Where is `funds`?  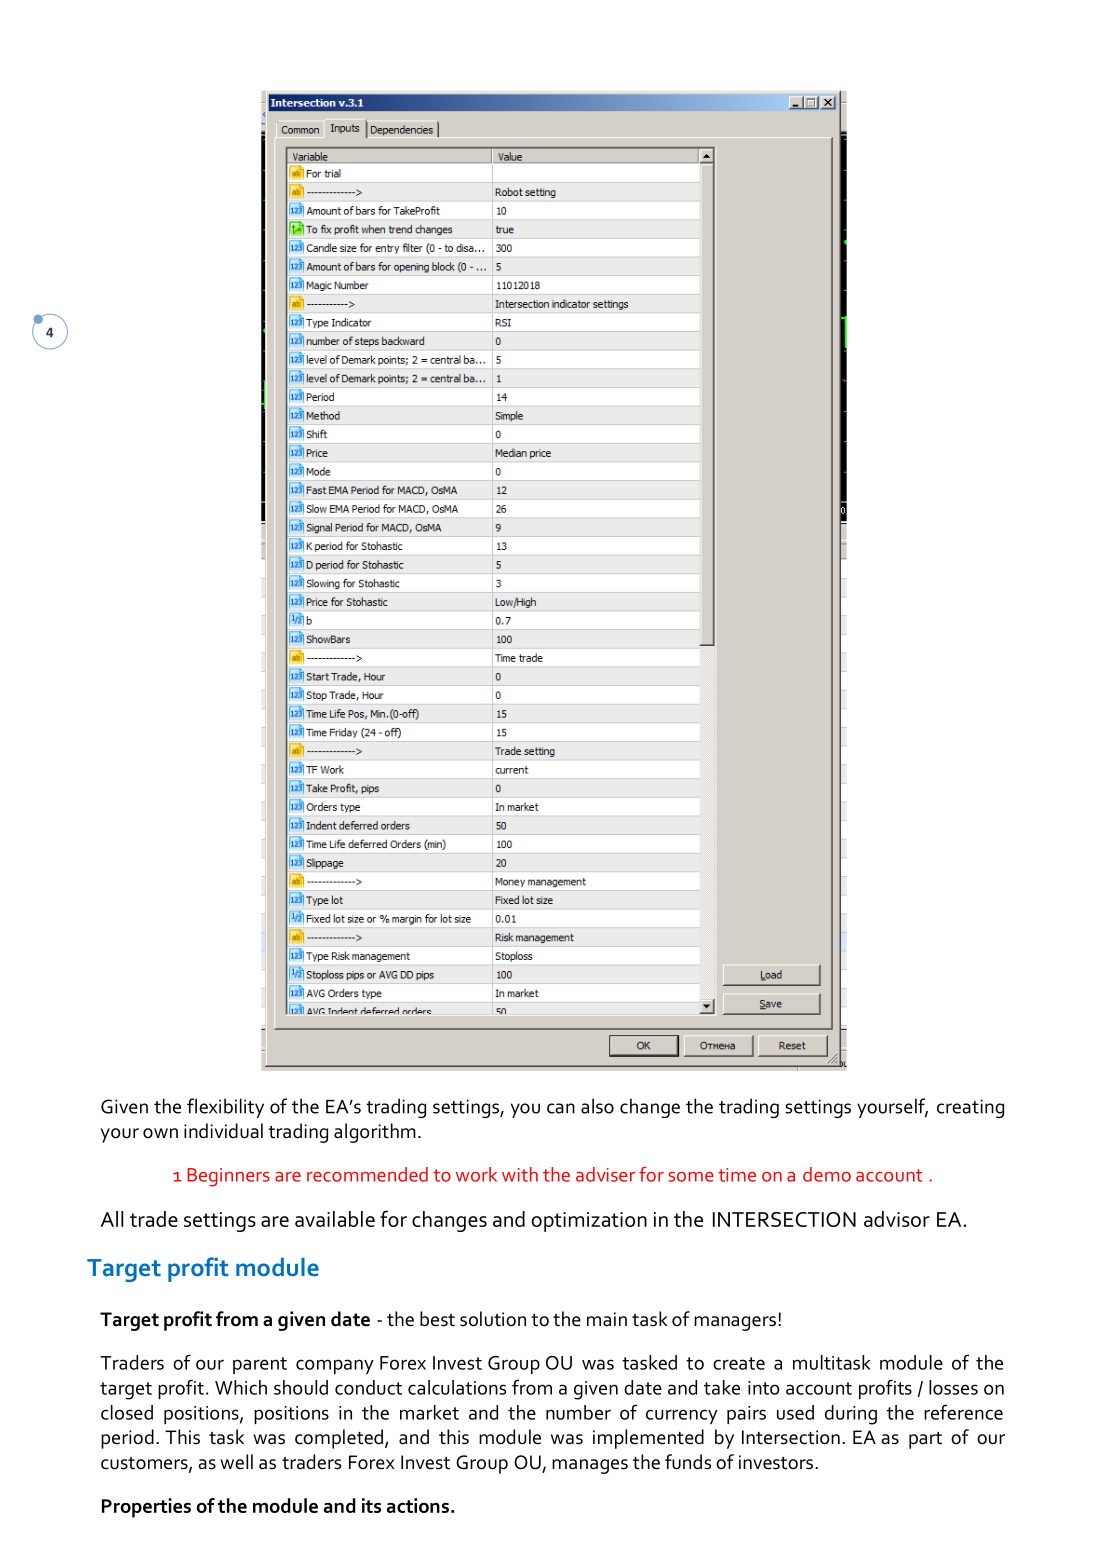
funds is located at coordinates (688, 1462).
